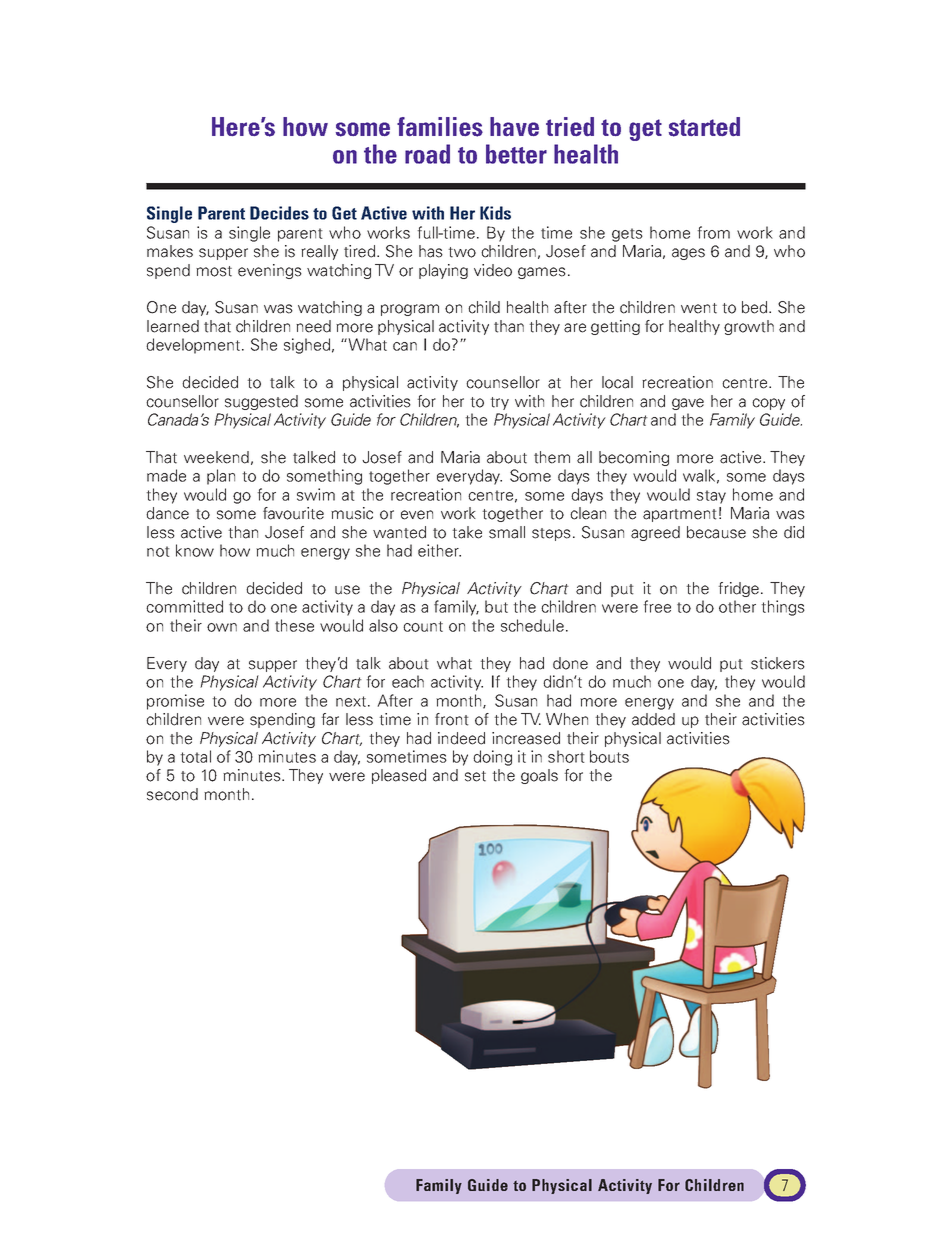 This screenshot has width=952, height=1260. I want to click on growth, so click(749, 327).
